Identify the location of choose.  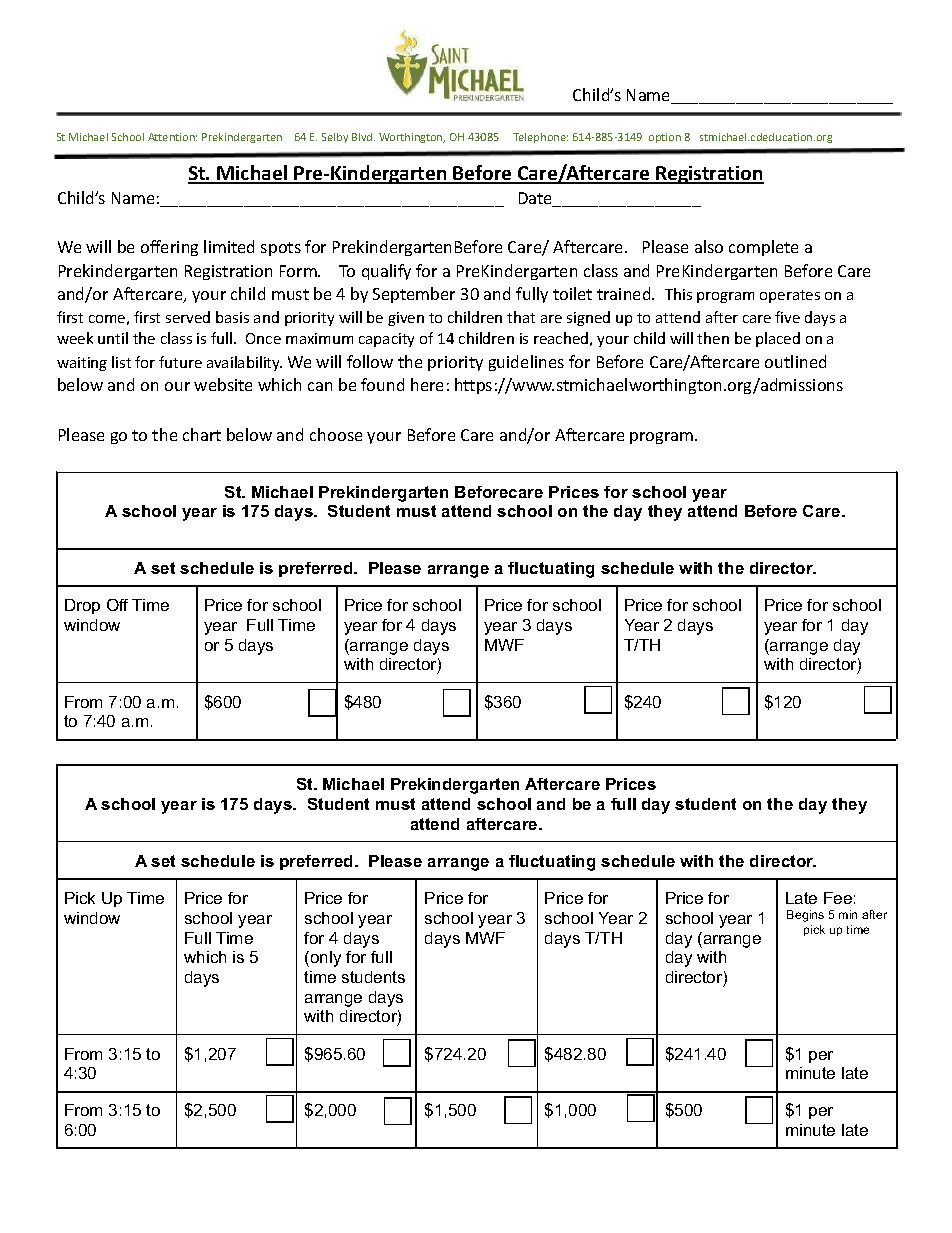
(336, 434).
